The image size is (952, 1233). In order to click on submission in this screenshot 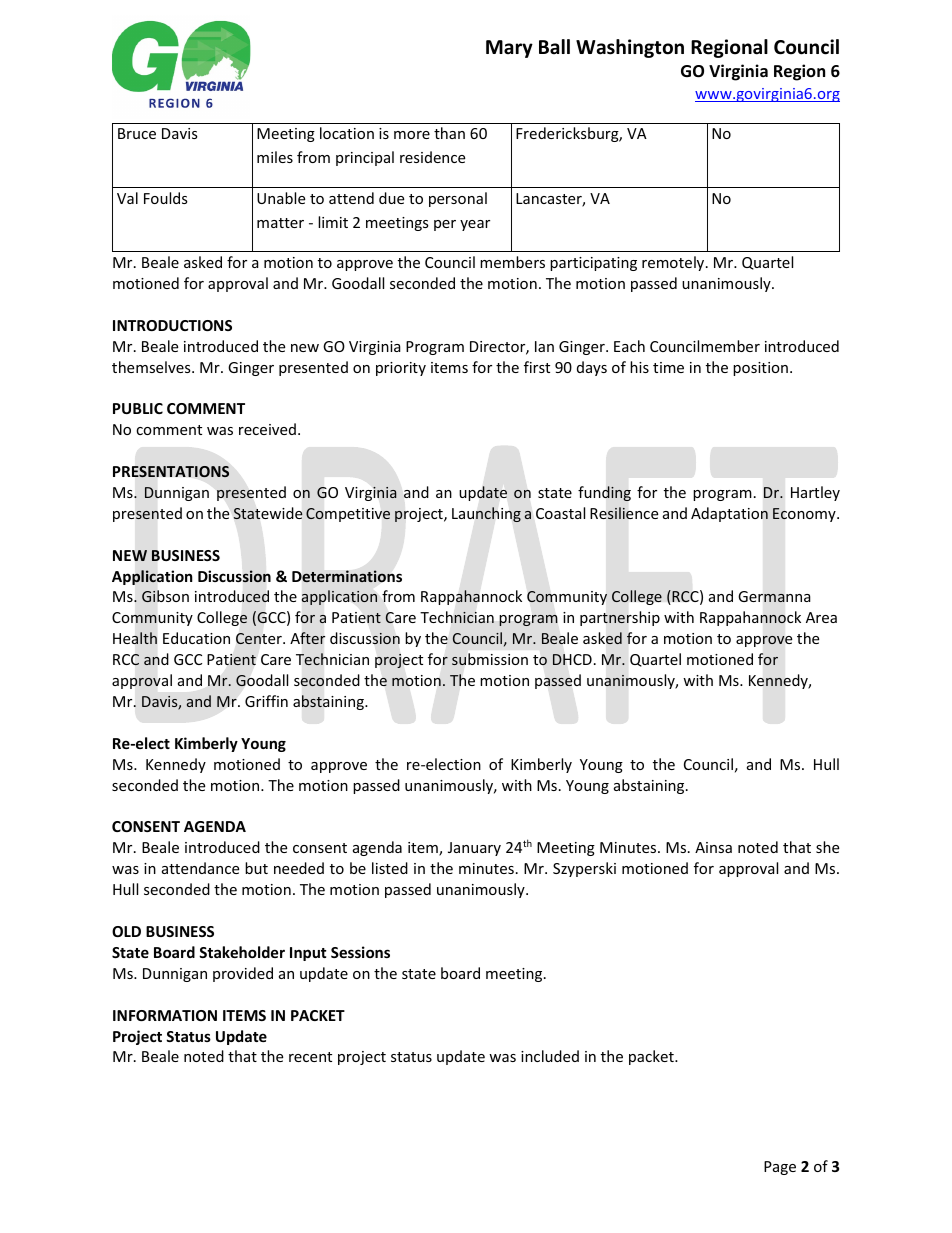, I will do `click(490, 659)`.
